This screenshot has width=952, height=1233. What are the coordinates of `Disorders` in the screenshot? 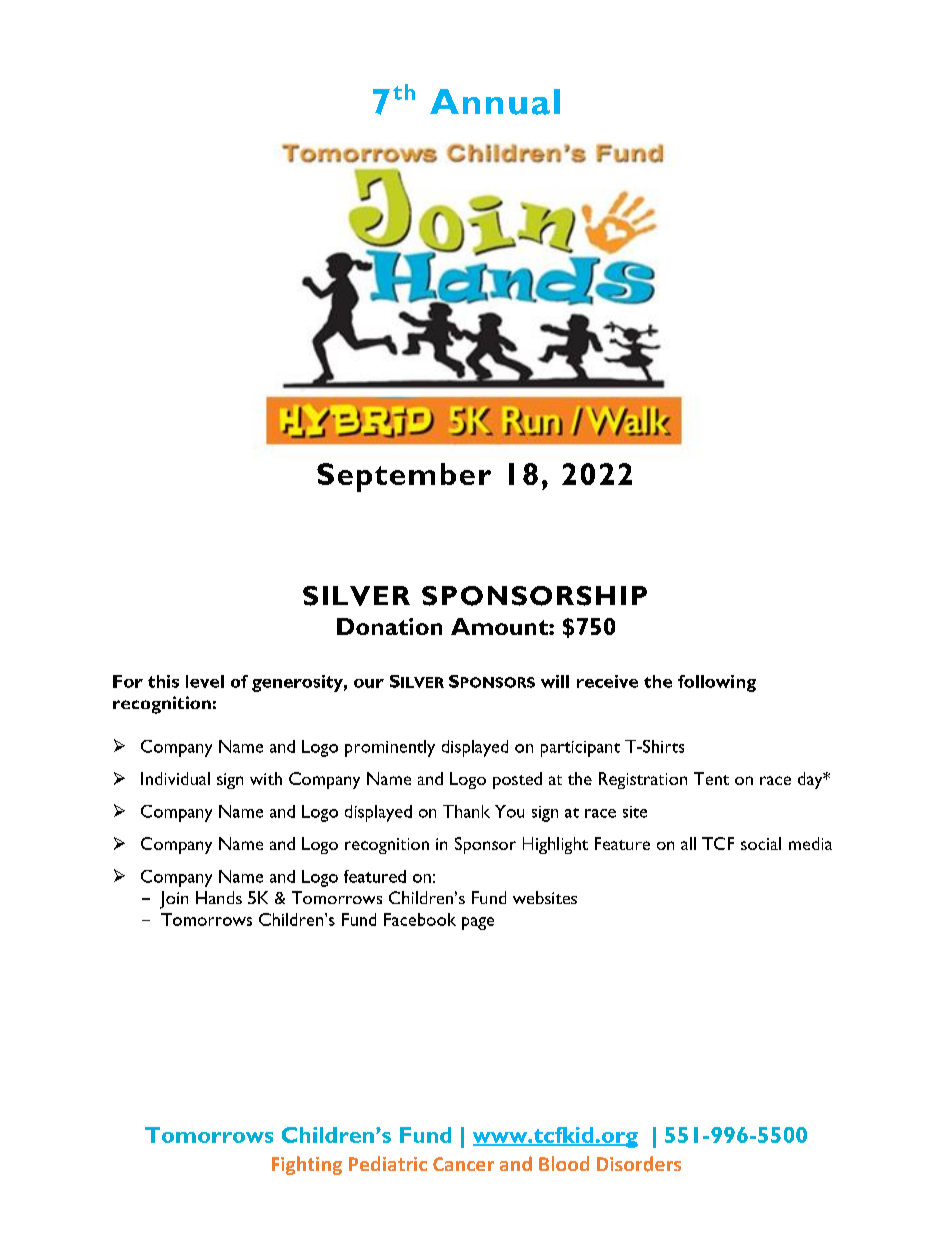 It's located at (639, 1164).
